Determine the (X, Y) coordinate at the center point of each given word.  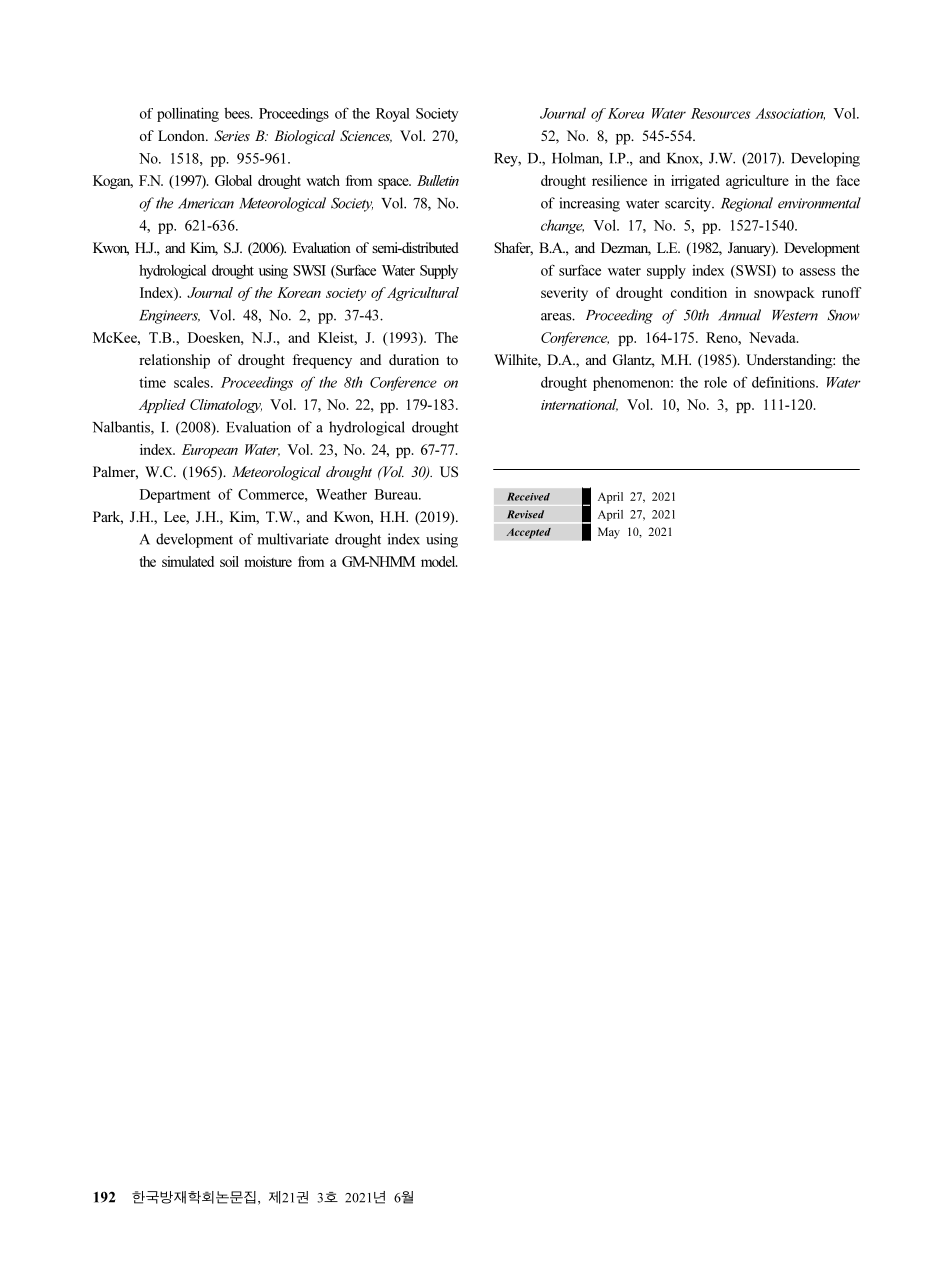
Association (790, 114)
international (579, 405)
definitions (784, 382)
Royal (393, 115)
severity (564, 294)
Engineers (169, 317)
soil (229, 561)
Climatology (226, 406)
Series (232, 135)
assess (817, 272)
